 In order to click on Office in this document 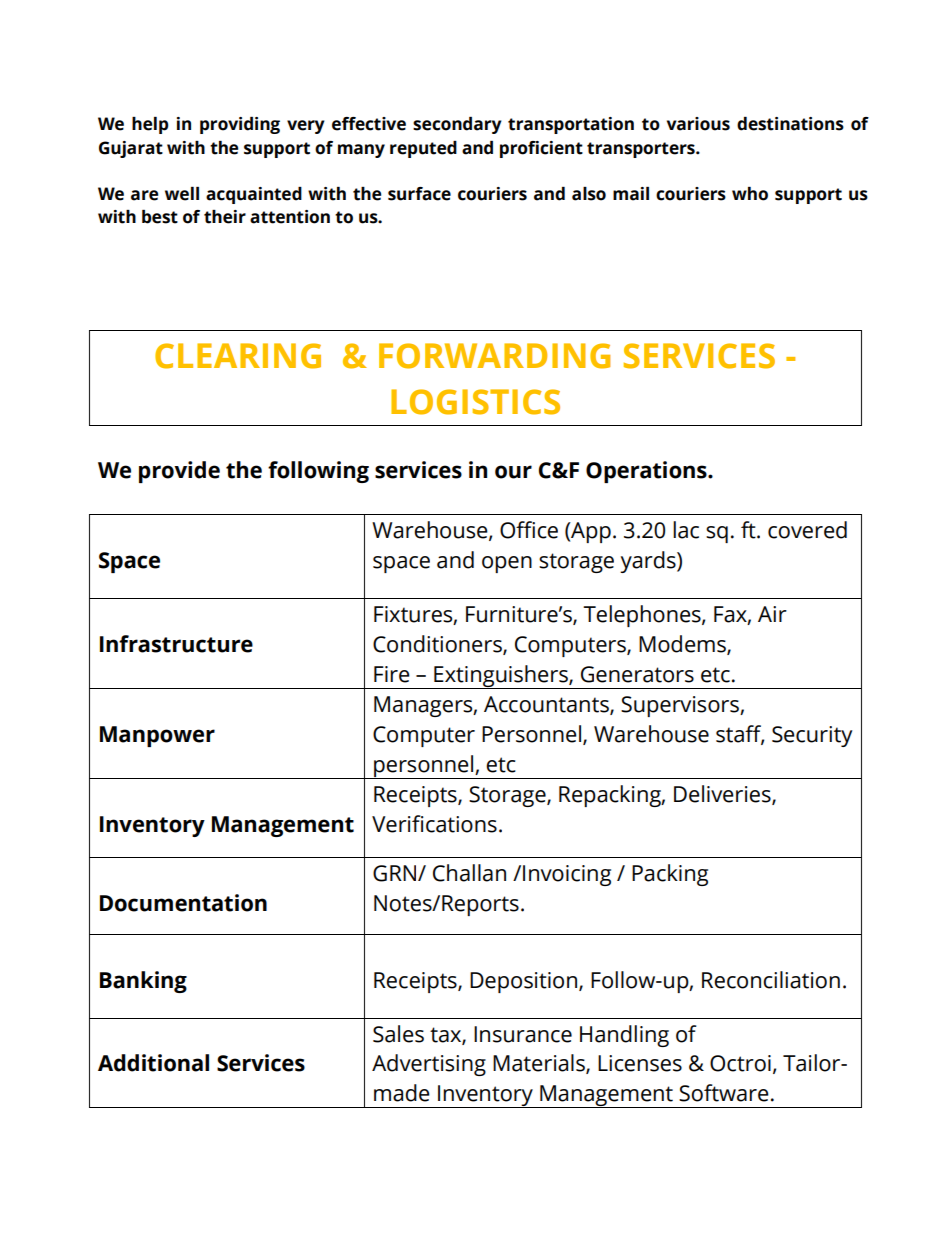, I will do `click(529, 530)`.
